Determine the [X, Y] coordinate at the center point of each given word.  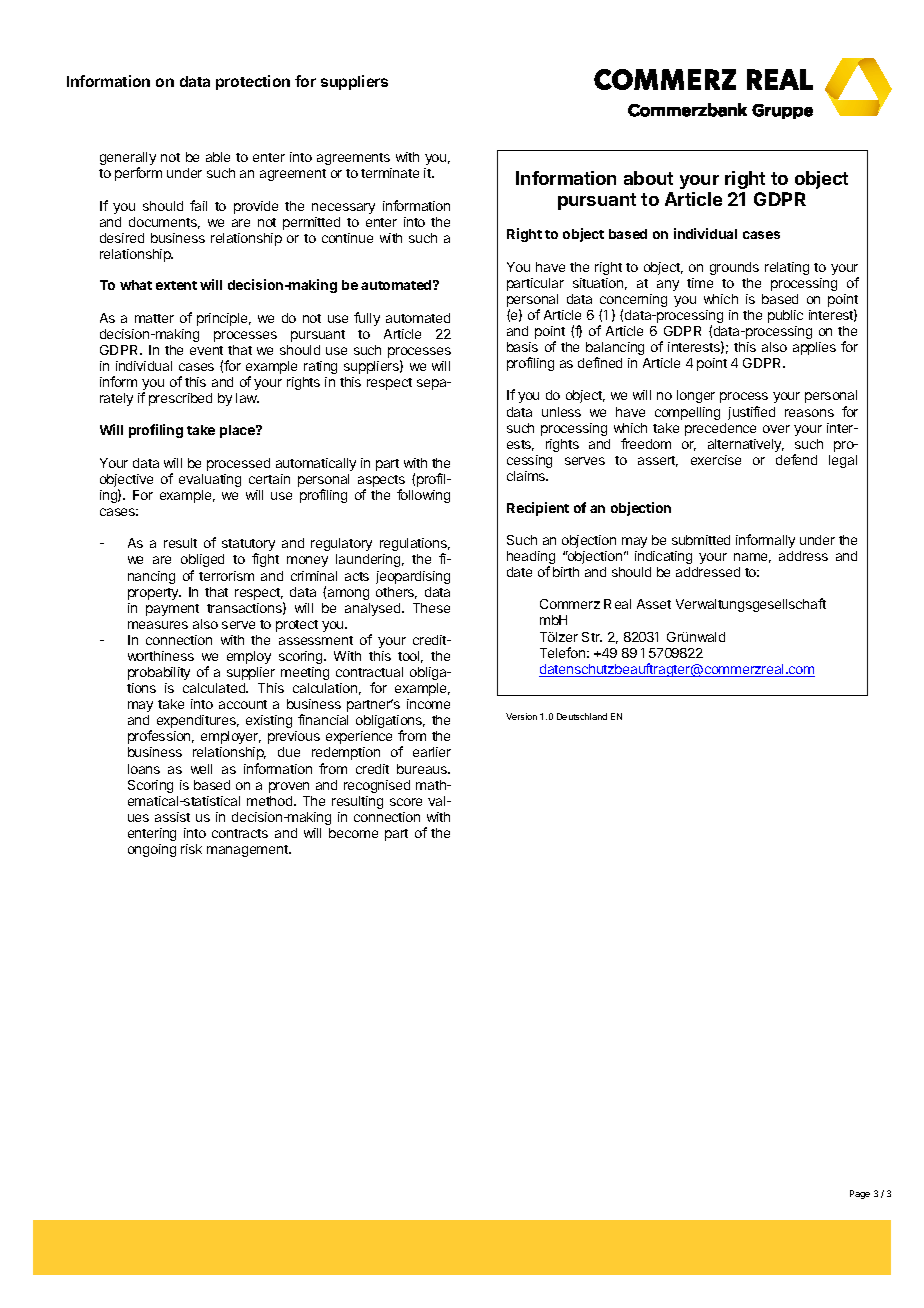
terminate [390, 173]
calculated [215, 688]
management [248, 851]
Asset [654, 604]
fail [198, 205]
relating [787, 268]
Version [521, 716]
